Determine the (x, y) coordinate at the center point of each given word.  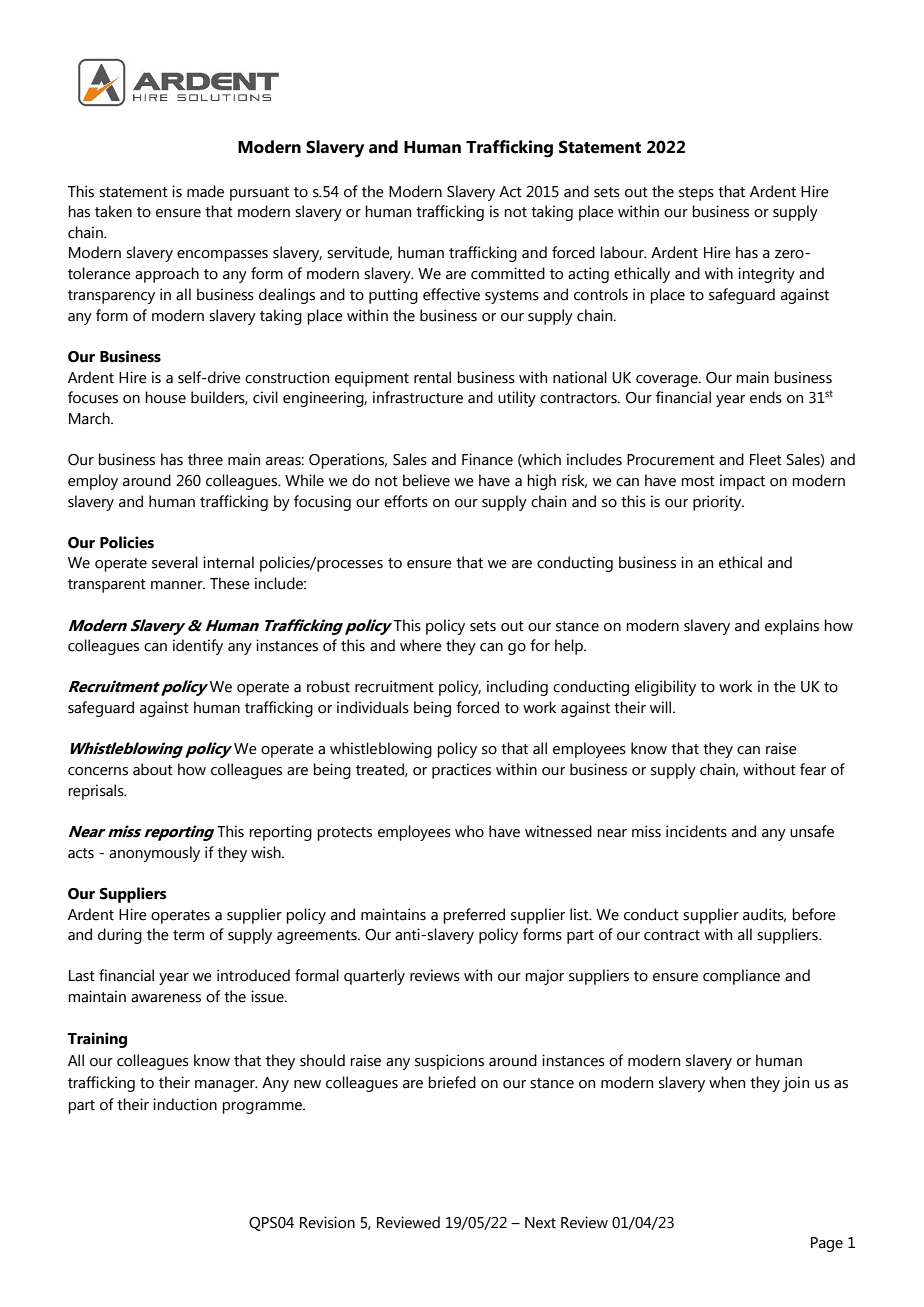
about (153, 769)
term (188, 935)
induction (185, 1104)
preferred (474, 916)
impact (742, 482)
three (205, 459)
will (662, 707)
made (205, 191)
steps (696, 194)
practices (461, 771)
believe (426, 480)
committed (508, 273)
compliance (741, 977)
